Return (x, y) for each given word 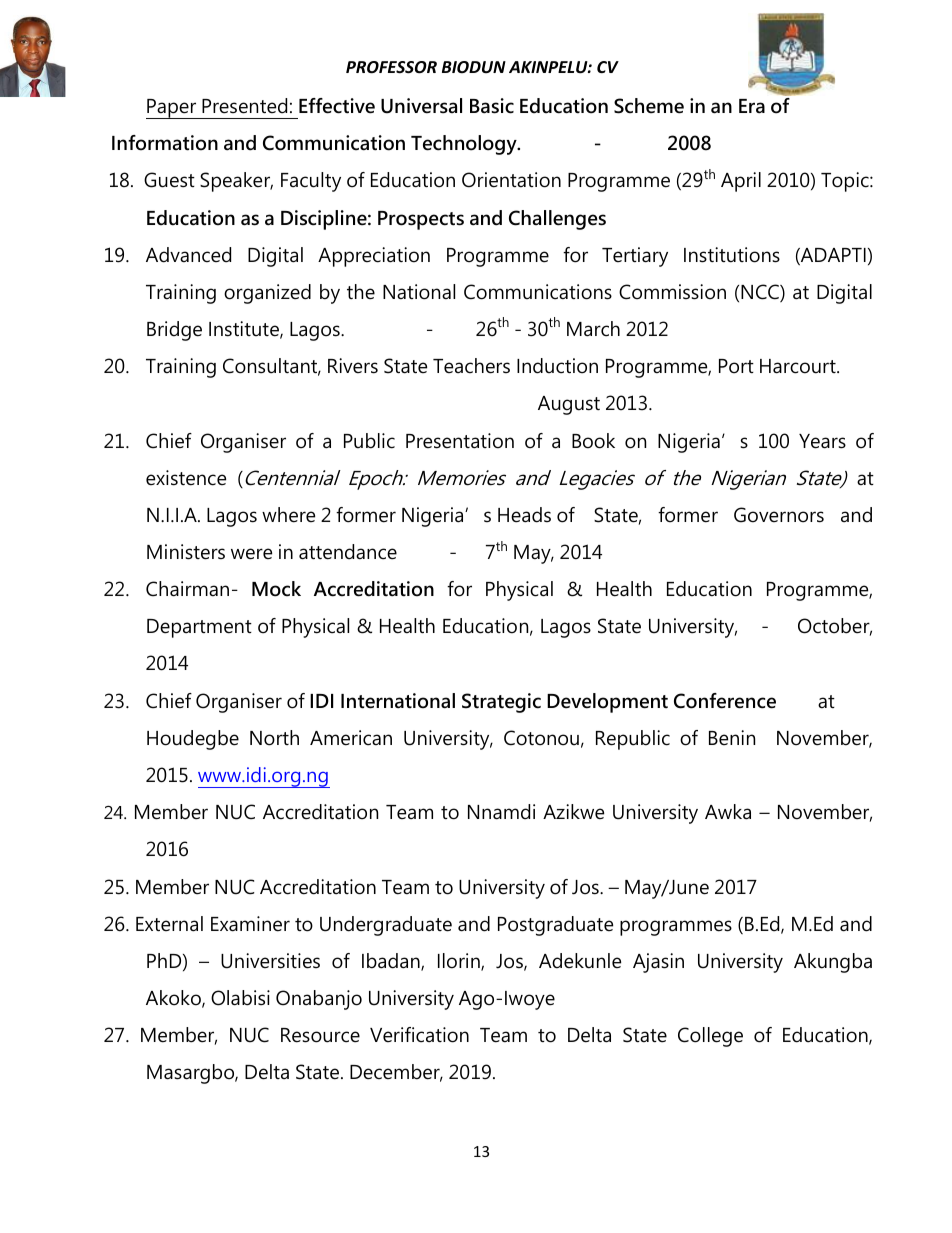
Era (752, 106)
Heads (524, 515)
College (710, 1037)
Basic (492, 106)
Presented (244, 106)
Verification (419, 1035)
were (251, 554)
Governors (779, 515)
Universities (270, 961)
